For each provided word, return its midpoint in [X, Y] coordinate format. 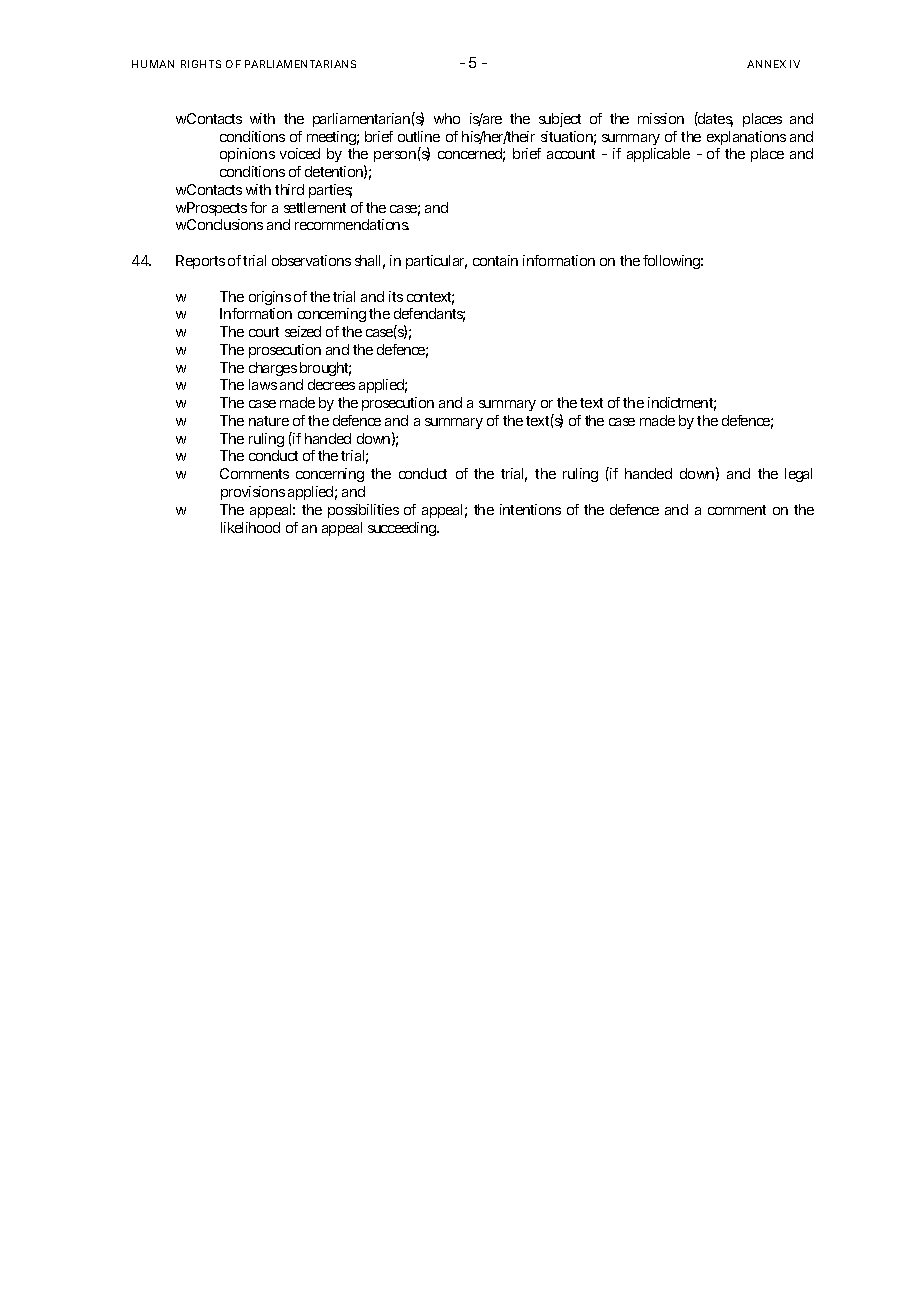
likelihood [250, 527]
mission [661, 118]
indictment [682, 404]
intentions [530, 509]
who [447, 118]
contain [495, 260]
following [673, 262]
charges [273, 371]
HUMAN [153, 64]
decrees [331, 384]
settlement [315, 207]
